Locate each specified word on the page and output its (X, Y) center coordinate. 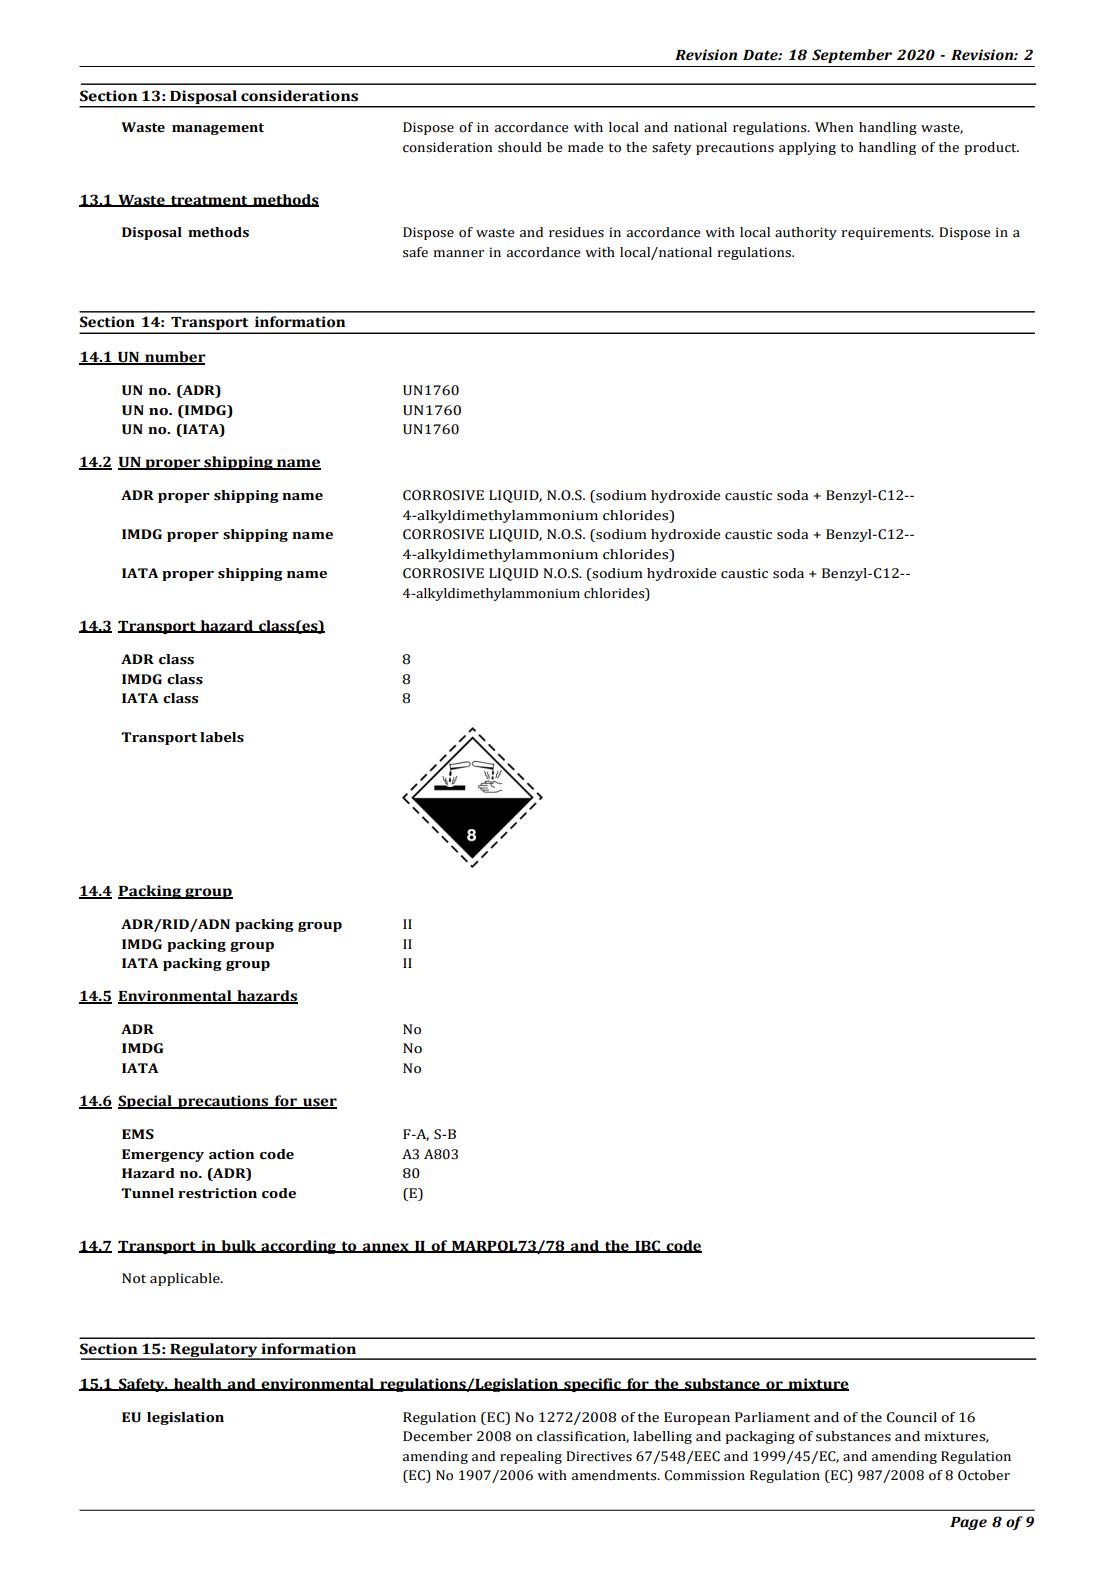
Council (912, 1417)
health (198, 1384)
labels (222, 737)
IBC (647, 1246)
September (852, 56)
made (585, 147)
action (231, 1154)
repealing (531, 1457)
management (218, 129)
